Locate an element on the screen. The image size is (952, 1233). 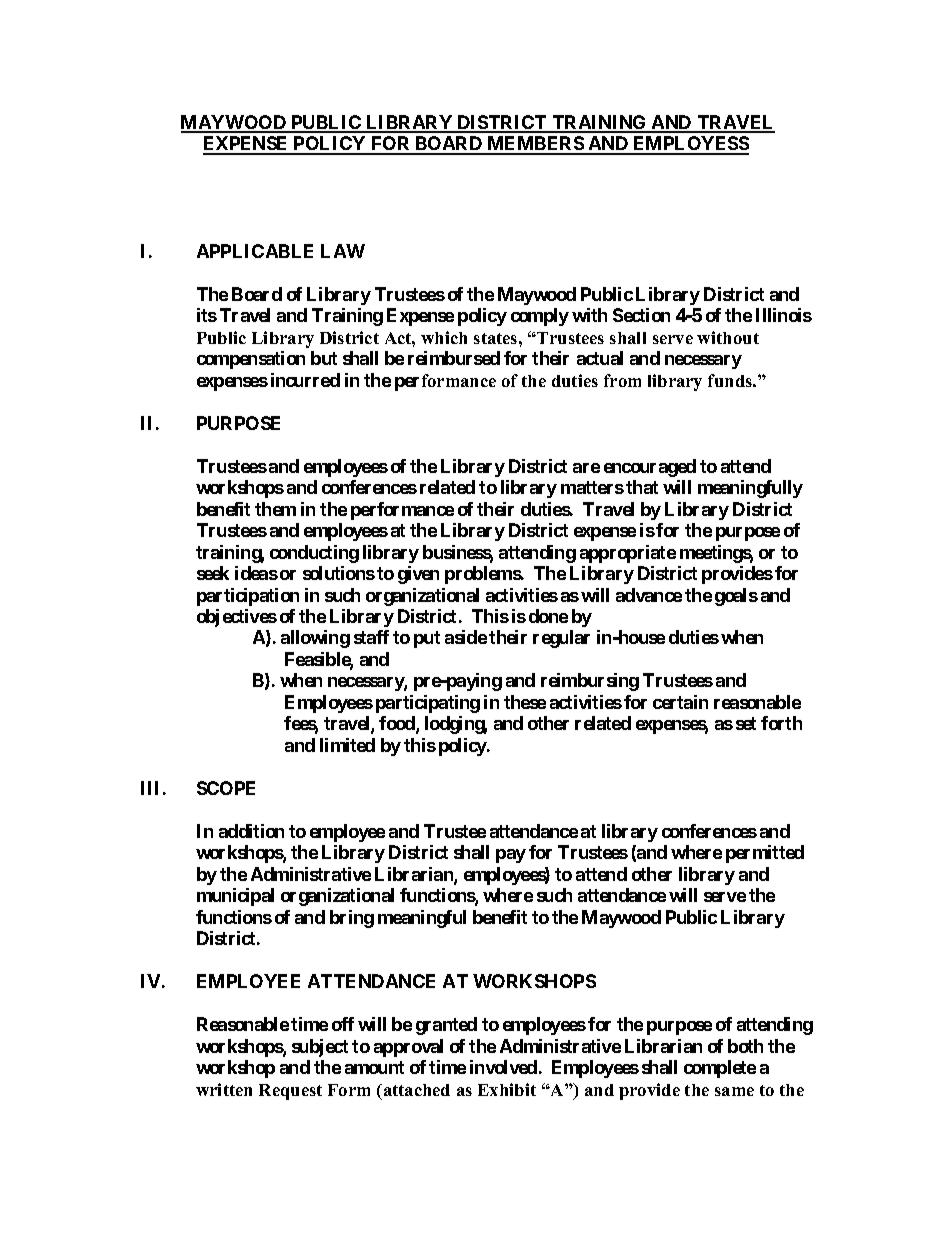
certain is located at coordinates (680, 702).
